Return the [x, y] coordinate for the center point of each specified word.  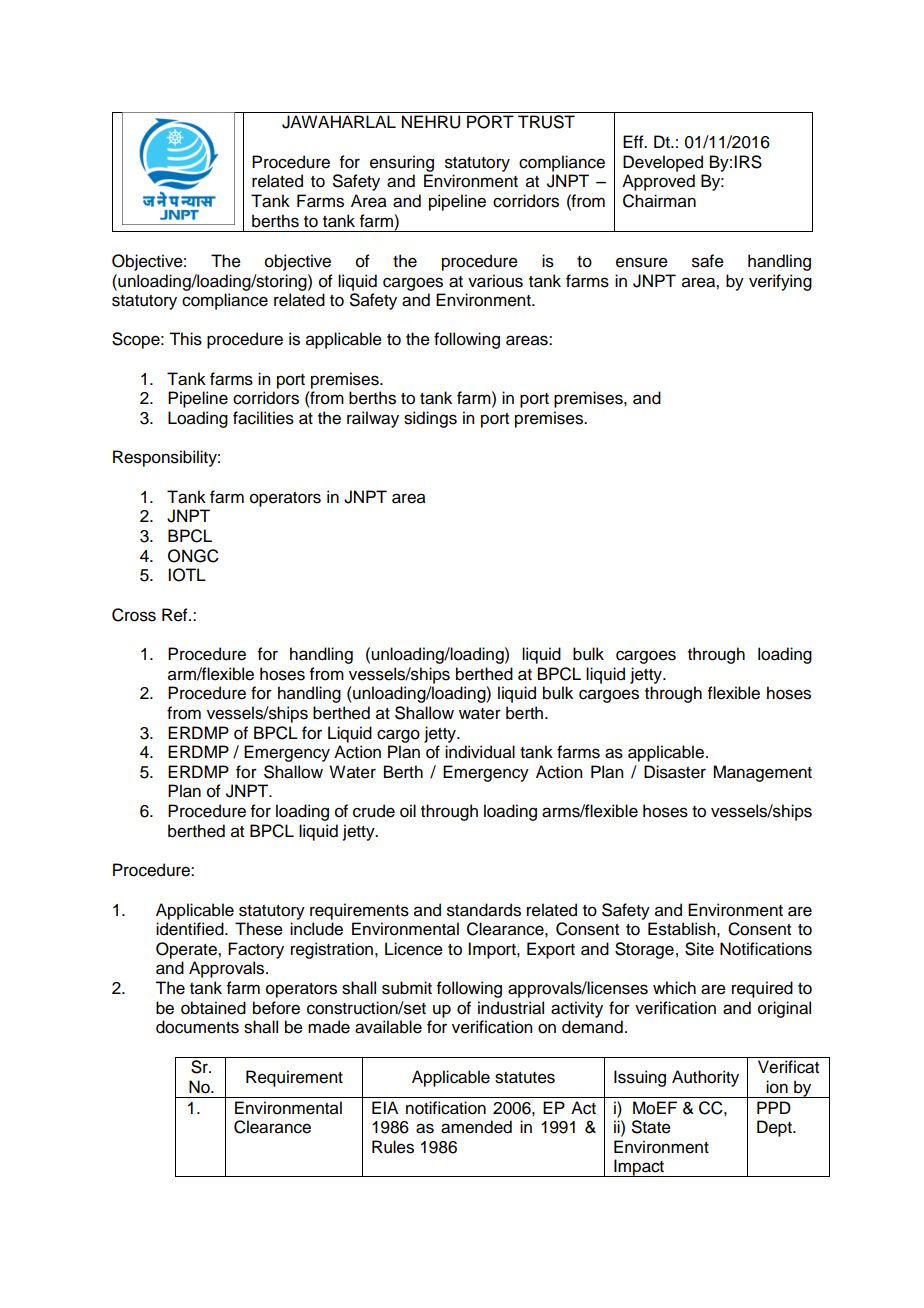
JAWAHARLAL [339, 122]
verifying [780, 282]
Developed [663, 163]
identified [191, 929]
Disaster [675, 772]
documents [197, 1027]
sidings [430, 419]
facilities [263, 418]
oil [408, 811]
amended [476, 1127]
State [651, 1127]
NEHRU [431, 122]
